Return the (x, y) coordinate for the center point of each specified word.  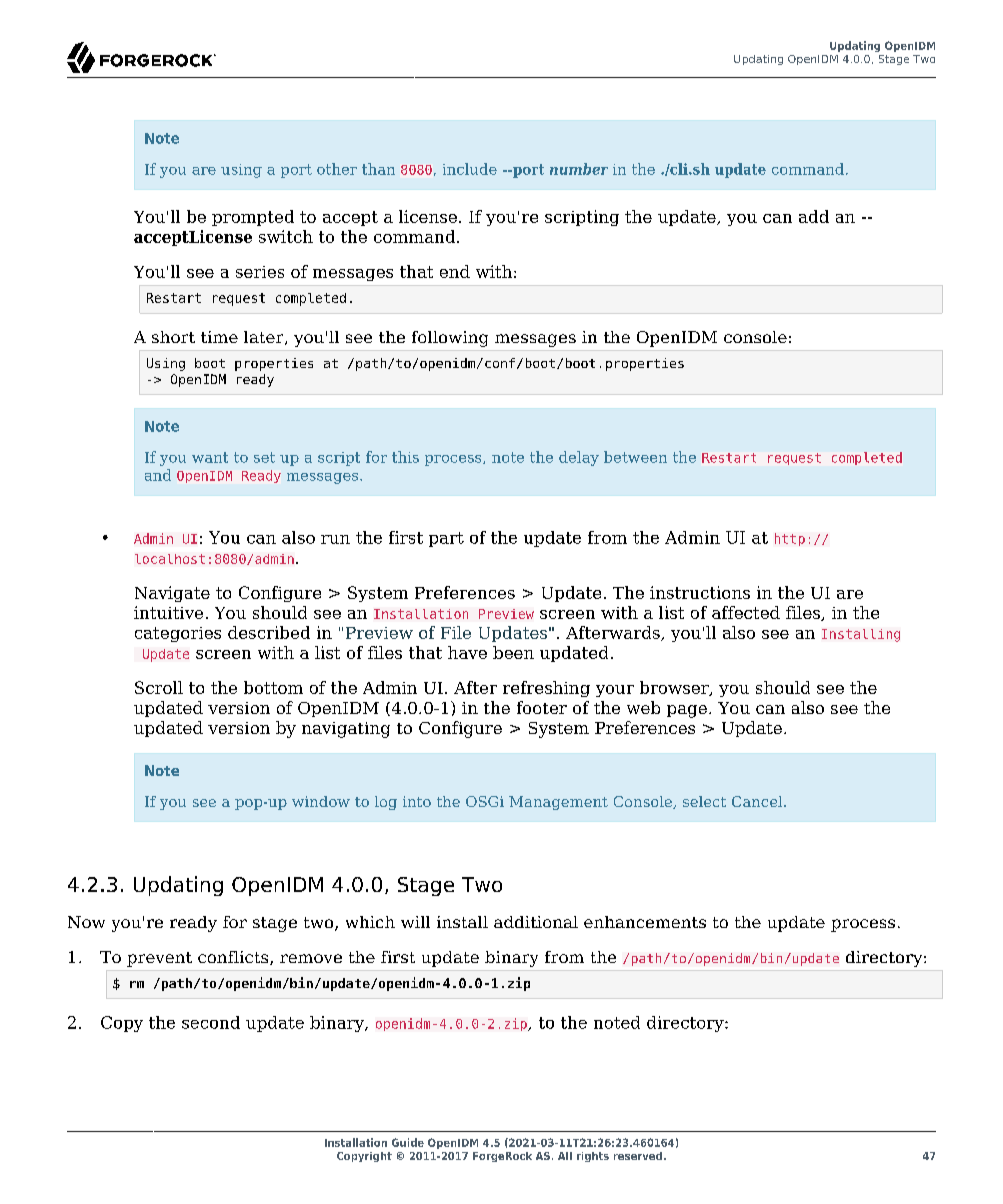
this (405, 457)
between (635, 457)
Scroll (159, 687)
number (579, 169)
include (470, 169)
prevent (159, 959)
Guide (408, 1142)
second (211, 1022)
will (415, 922)
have (467, 652)
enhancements (645, 922)
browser (675, 688)
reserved (638, 1156)
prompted (253, 218)
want (210, 457)
